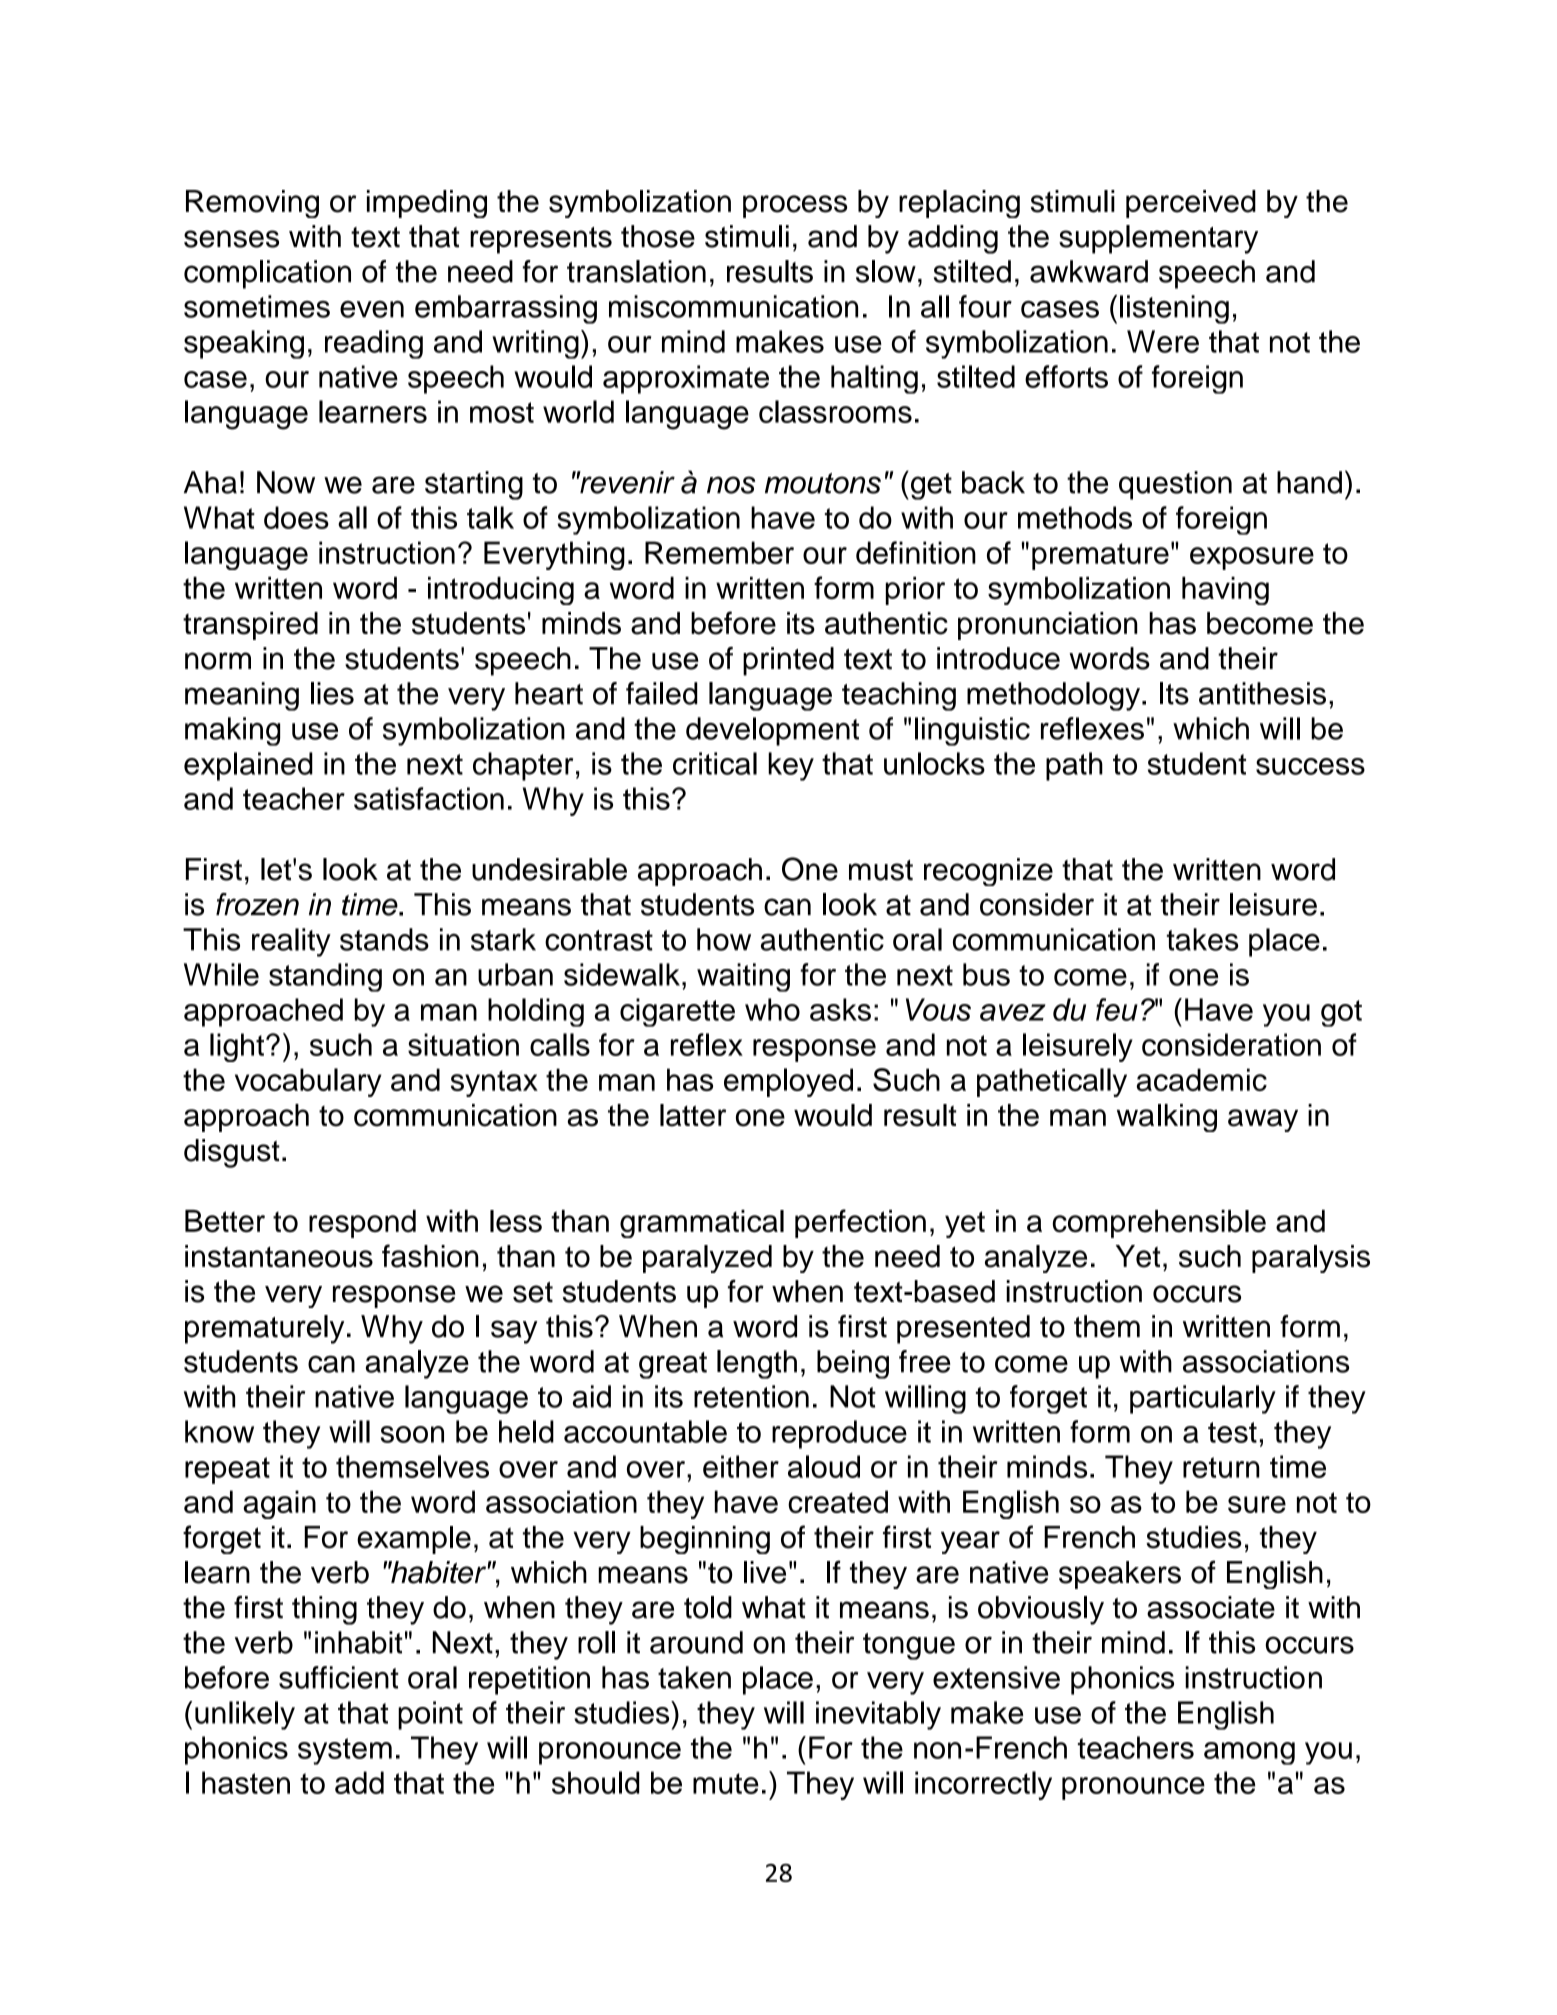  What do you see at coordinates (325, 977) in the screenshot?
I see `standing` at bounding box center [325, 977].
